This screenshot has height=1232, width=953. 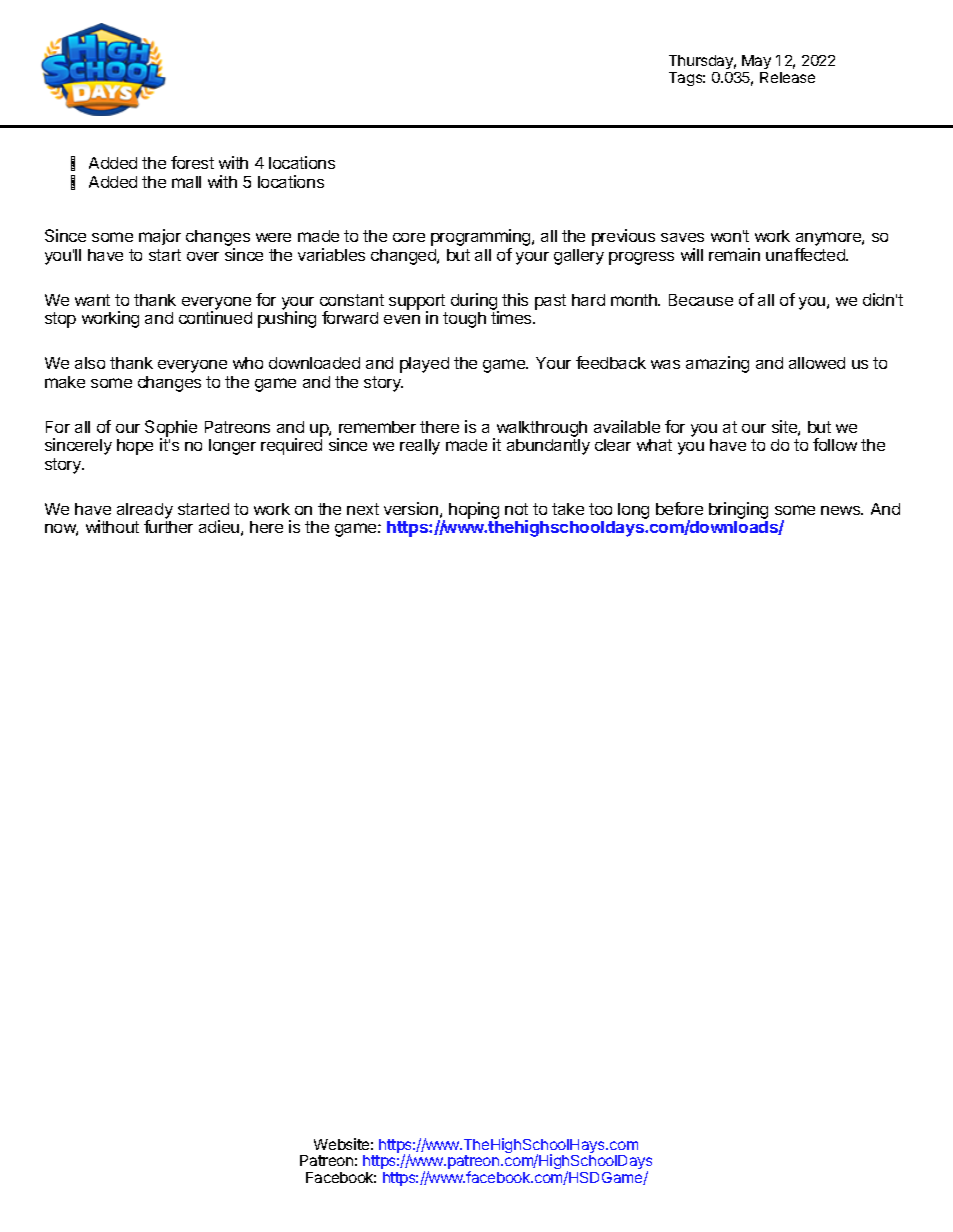 What do you see at coordinates (171, 429) in the screenshot?
I see `Sophie` at bounding box center [171, 429].
